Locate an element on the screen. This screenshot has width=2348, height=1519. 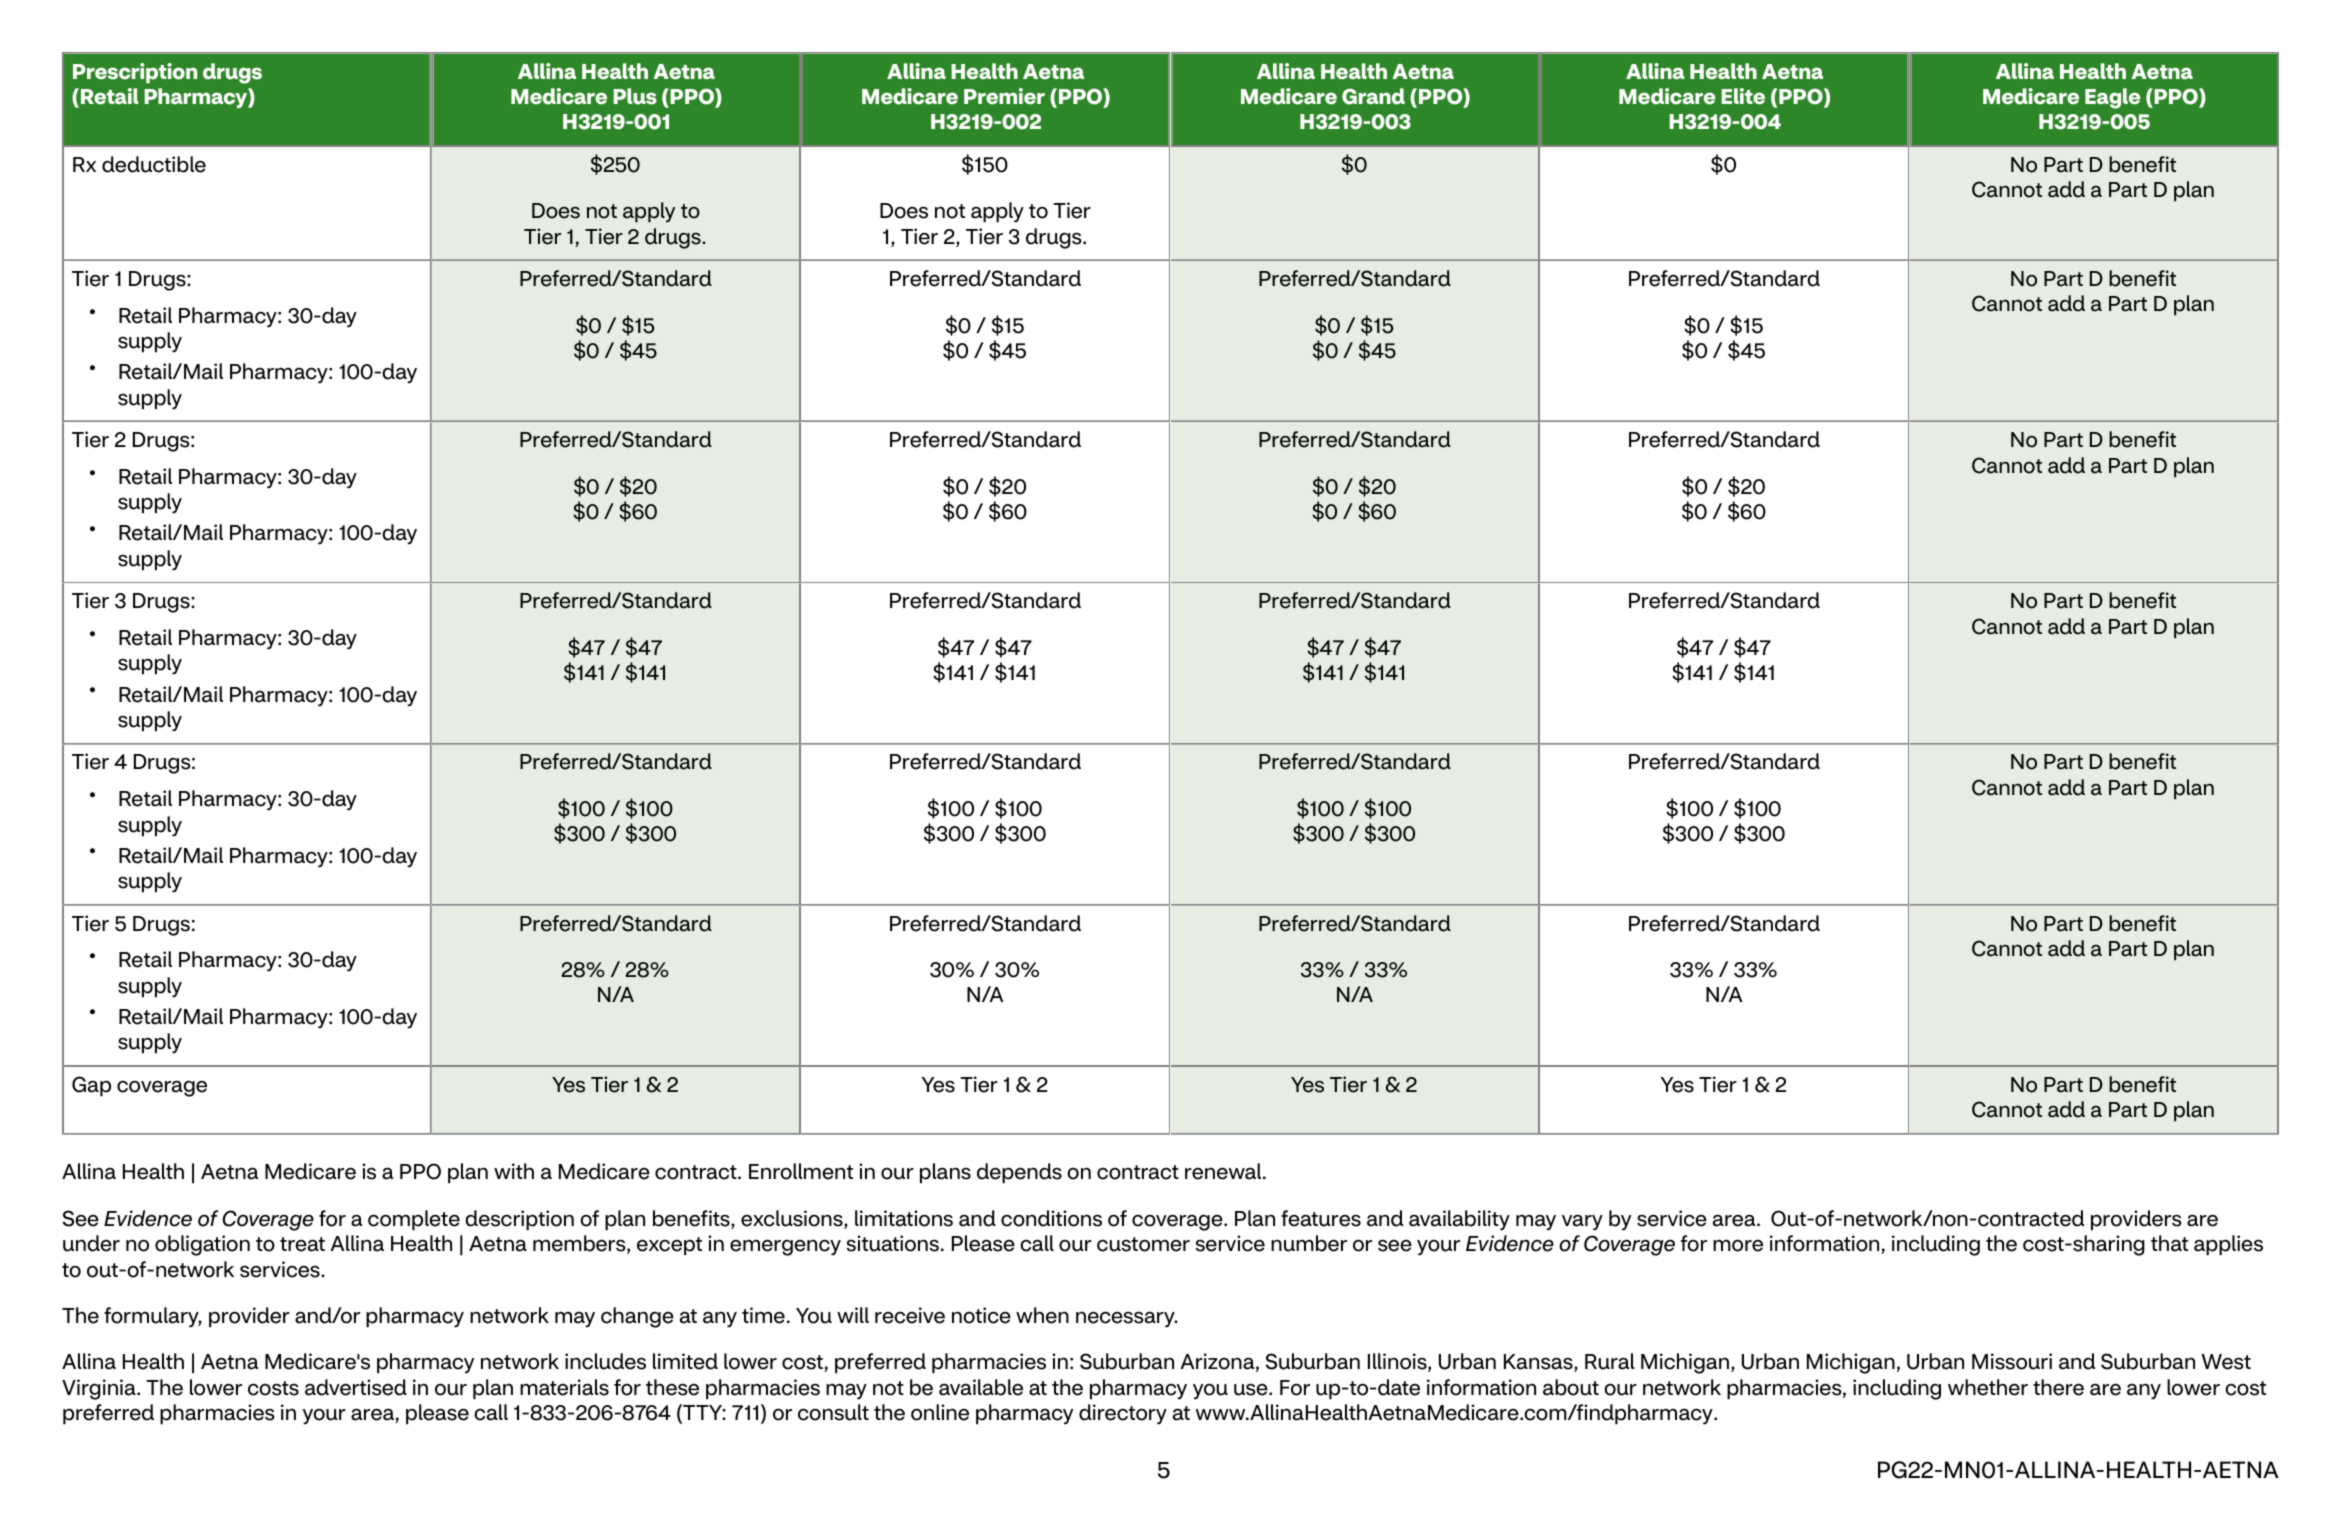
Plus is located at coordinates (635, 96).
